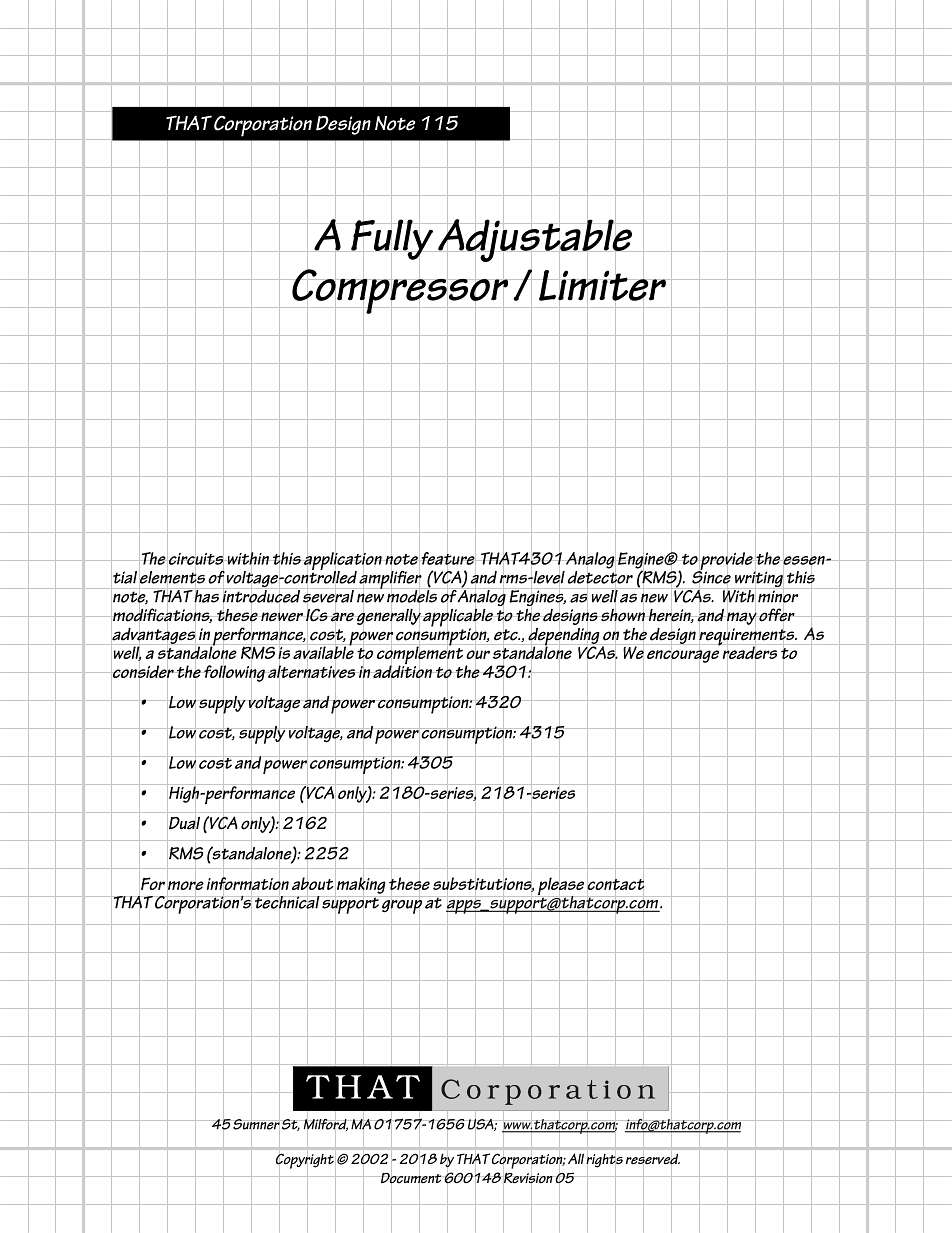  What do you see at coordinates (402, 672) in the screenshot?
I see `addition` at bounding box center [402, 672].
